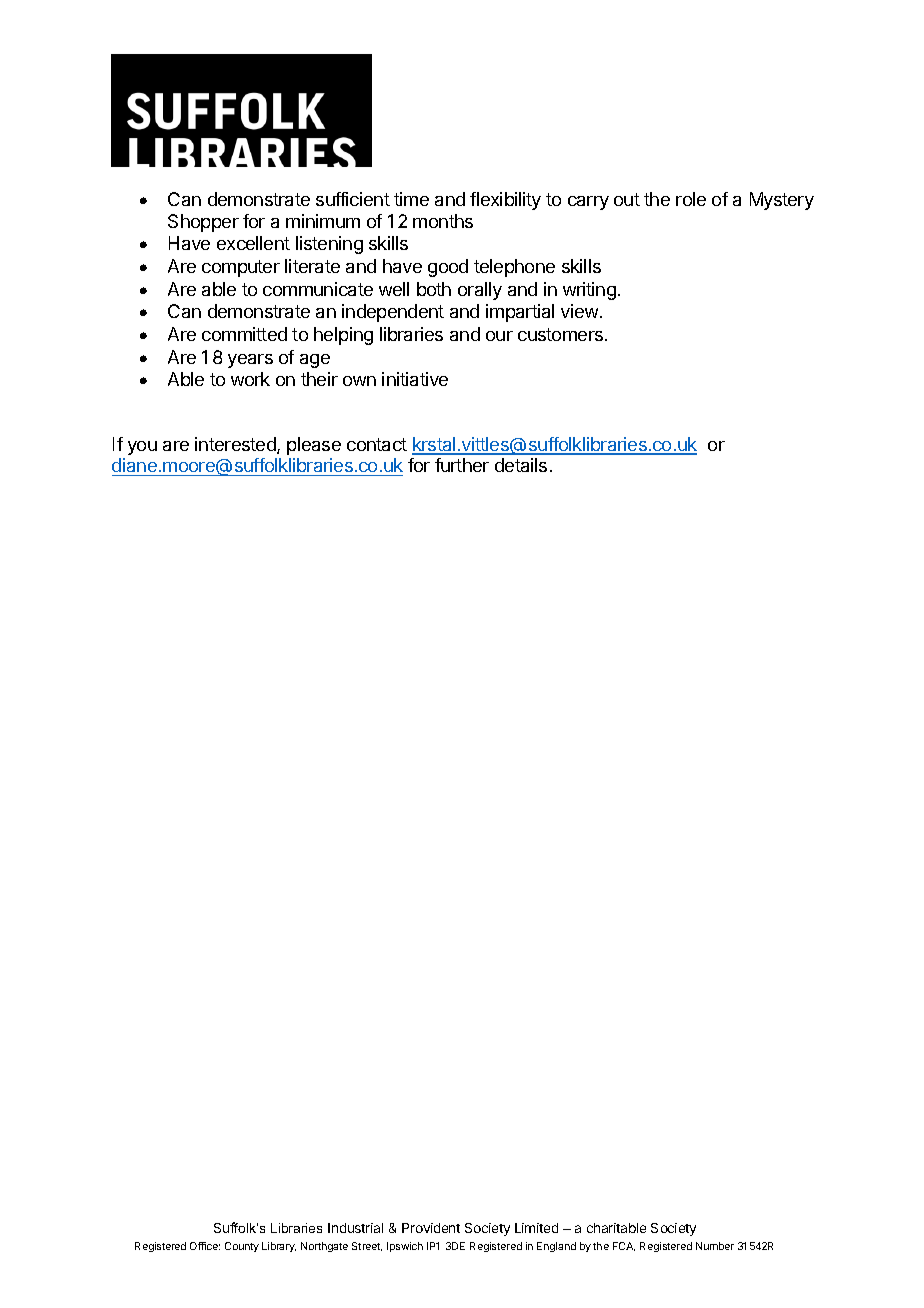 The height and width of the page is (1308, 924). I want to click on please, so click(314, 446).
